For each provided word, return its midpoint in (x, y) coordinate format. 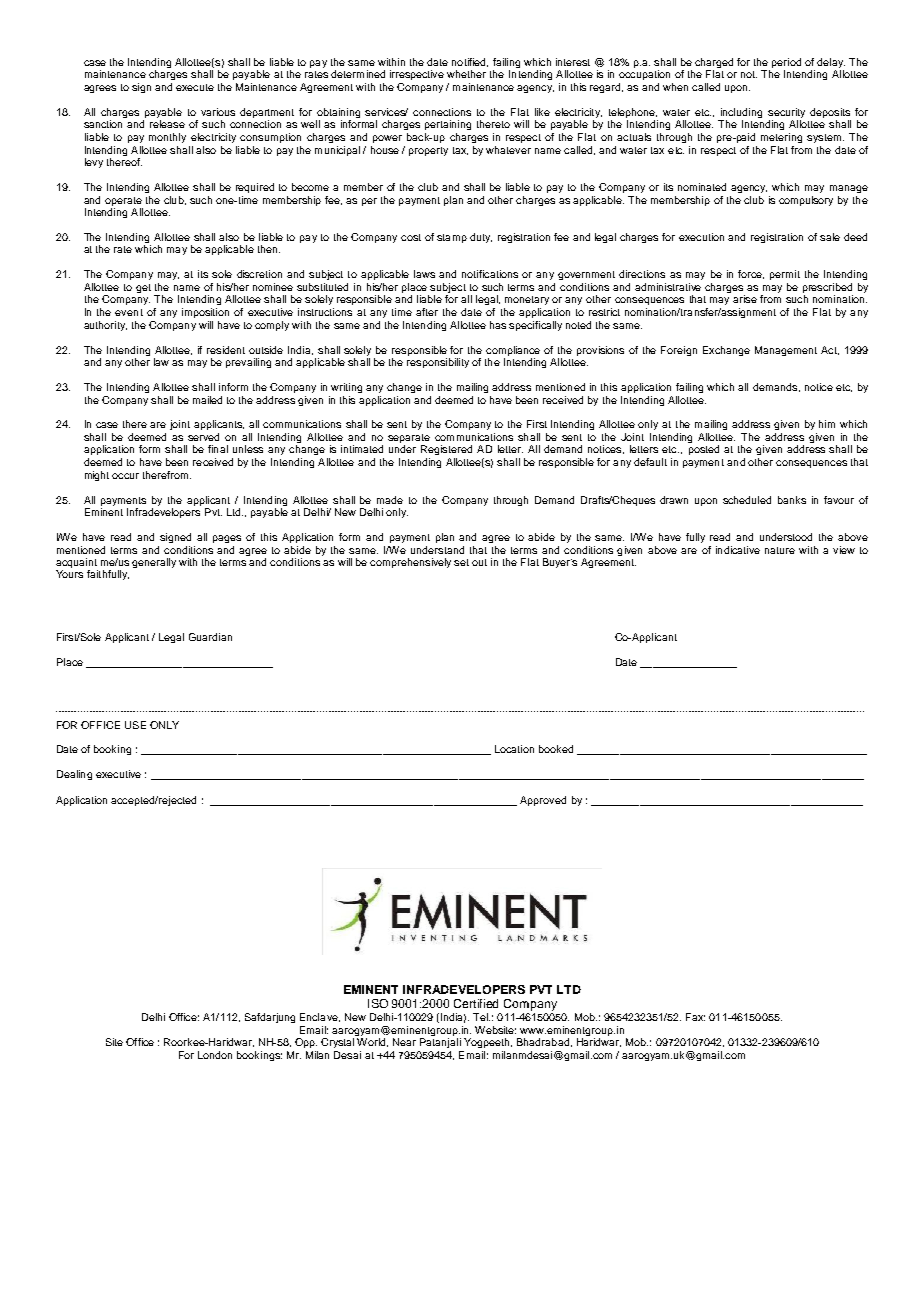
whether (466, 74)
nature (780, 550)
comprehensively (412, 563)
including (740, 114)
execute (195, 87)
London (215, 1055)
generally (154, 563)
